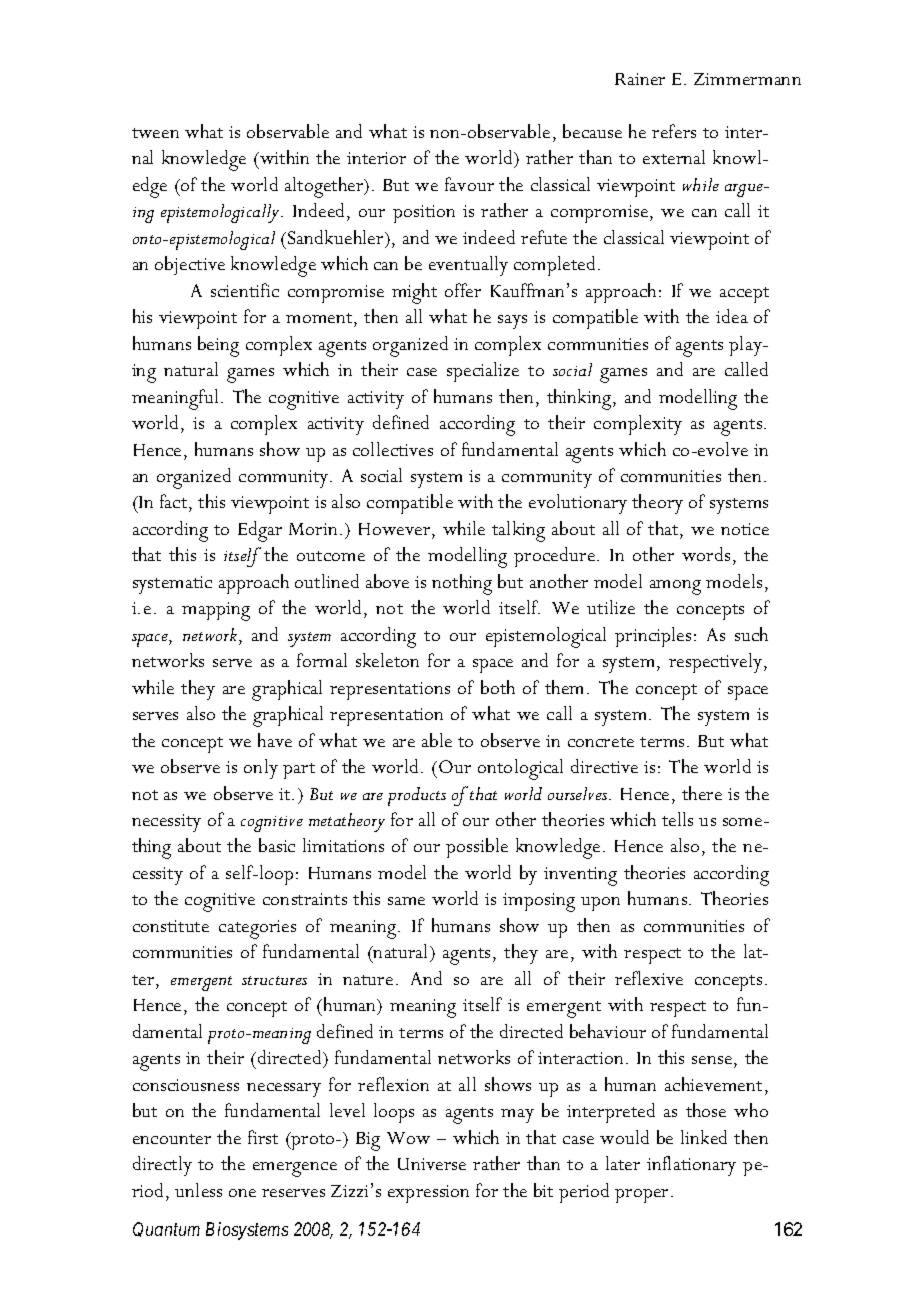 The image size is (924, 1307). Describe the element at coordinates (396, 529) in the screenshot. I see `However` at that location.
